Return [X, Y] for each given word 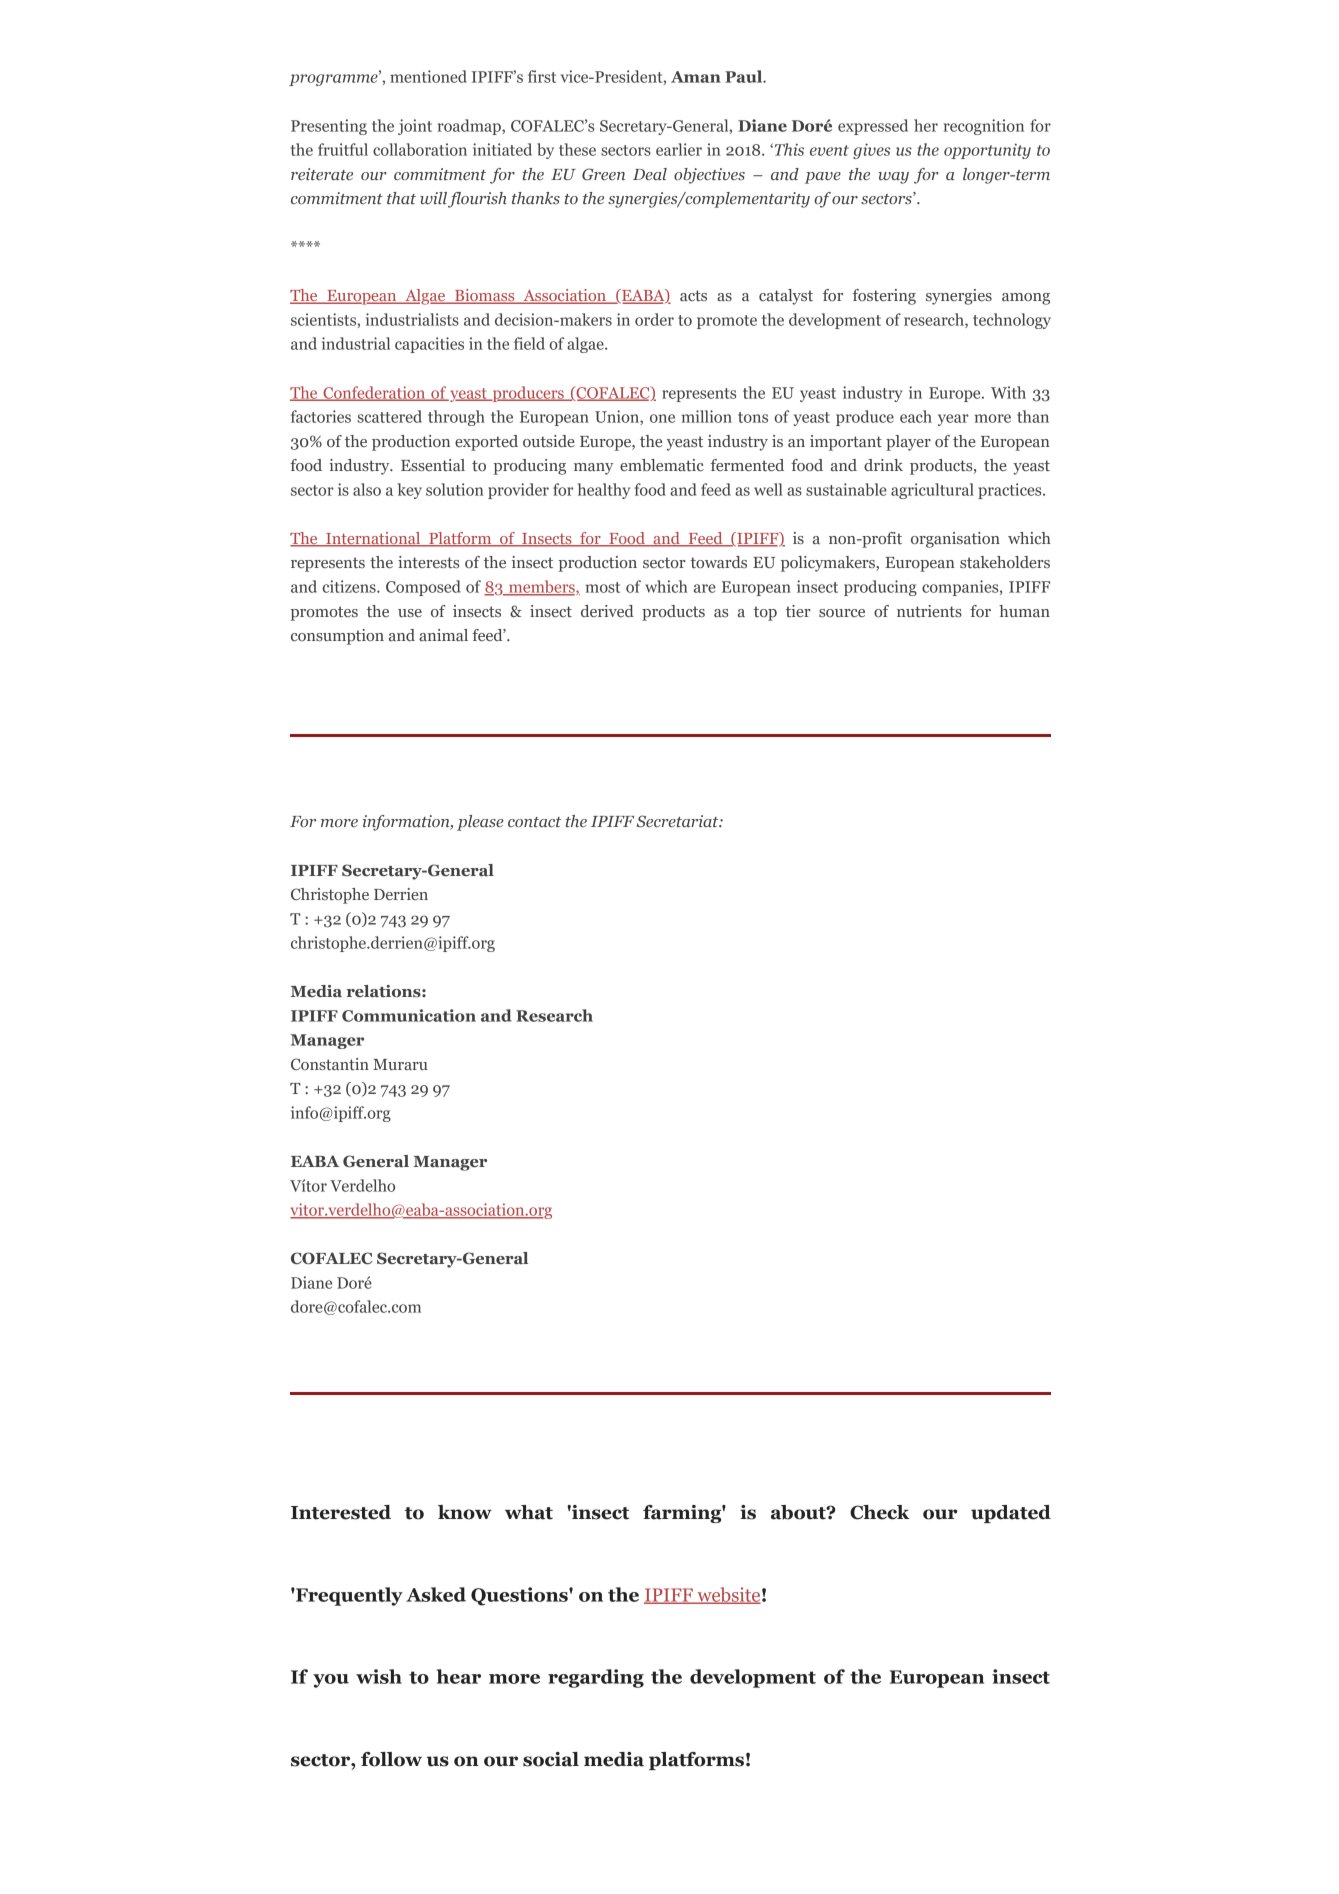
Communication [409, 1015]
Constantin [330, 1064]
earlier [679, 149]
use [410, 613]
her [926, 125]
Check [880, 1512]
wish [379, 1676]
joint [415, 127]
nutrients [929, 611]
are [705, 588]
